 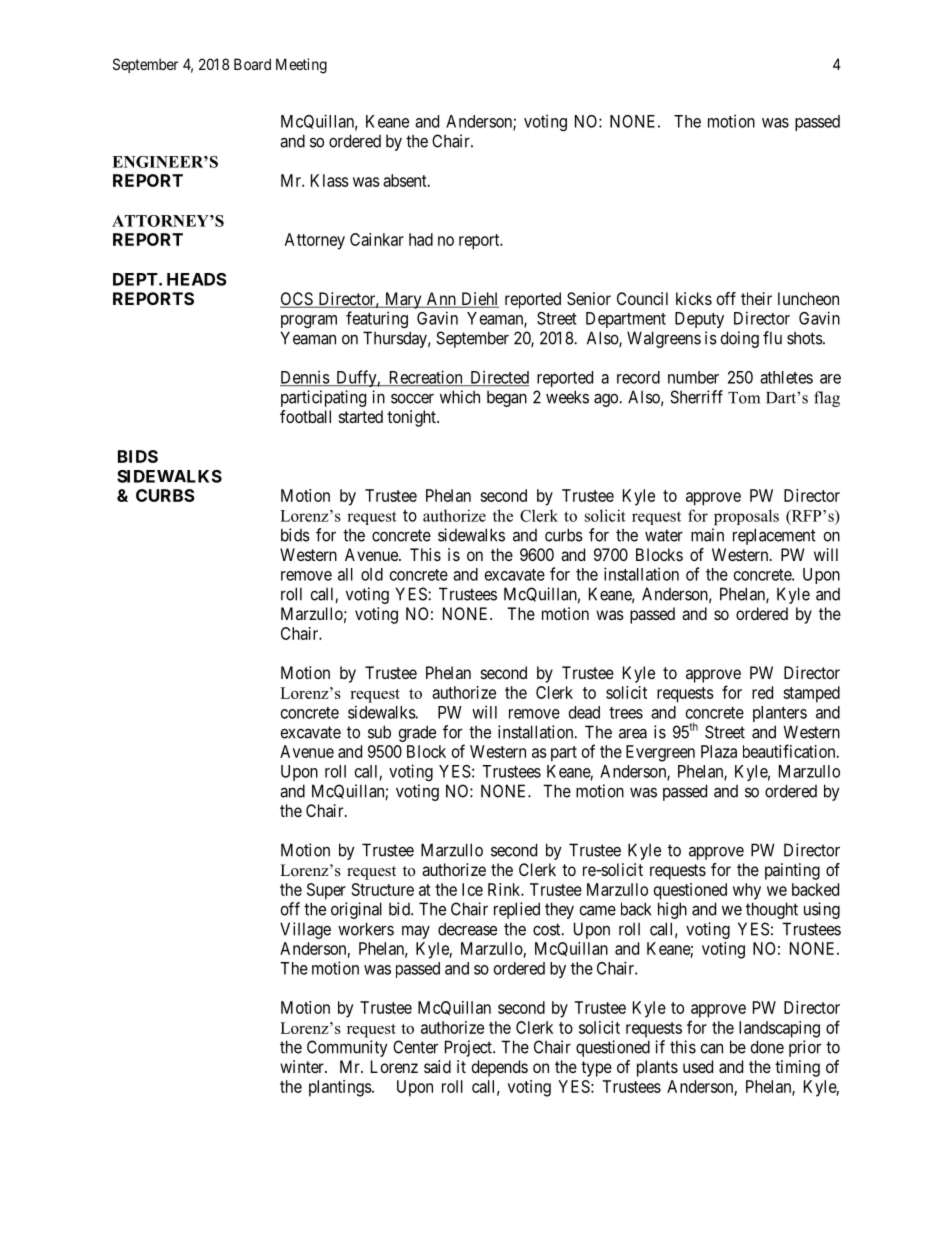 I want to click on Board, so click(x=252, y=64).
